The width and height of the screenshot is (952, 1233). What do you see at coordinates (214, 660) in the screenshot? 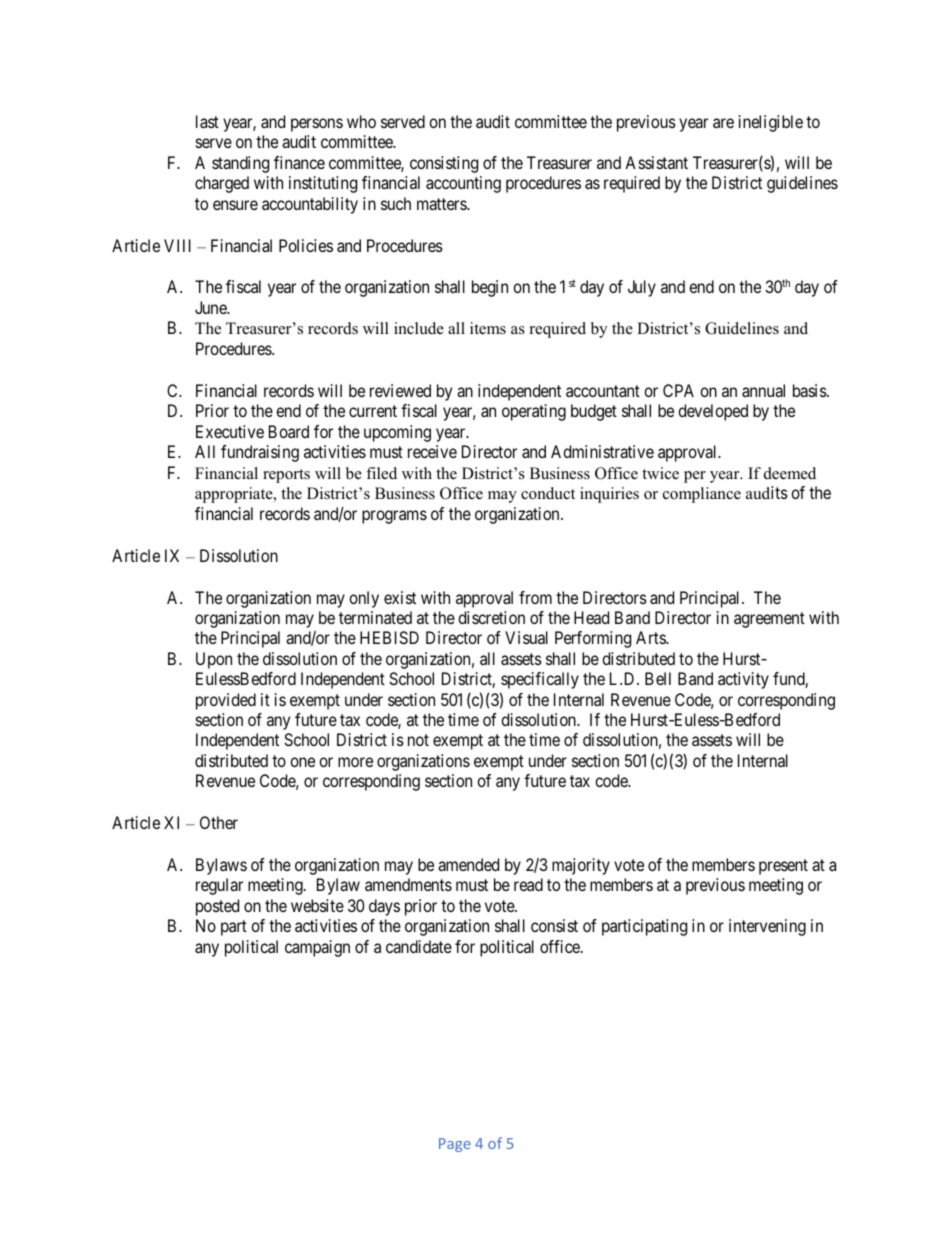
I see `Upon` at bounding box center [214, 660].
